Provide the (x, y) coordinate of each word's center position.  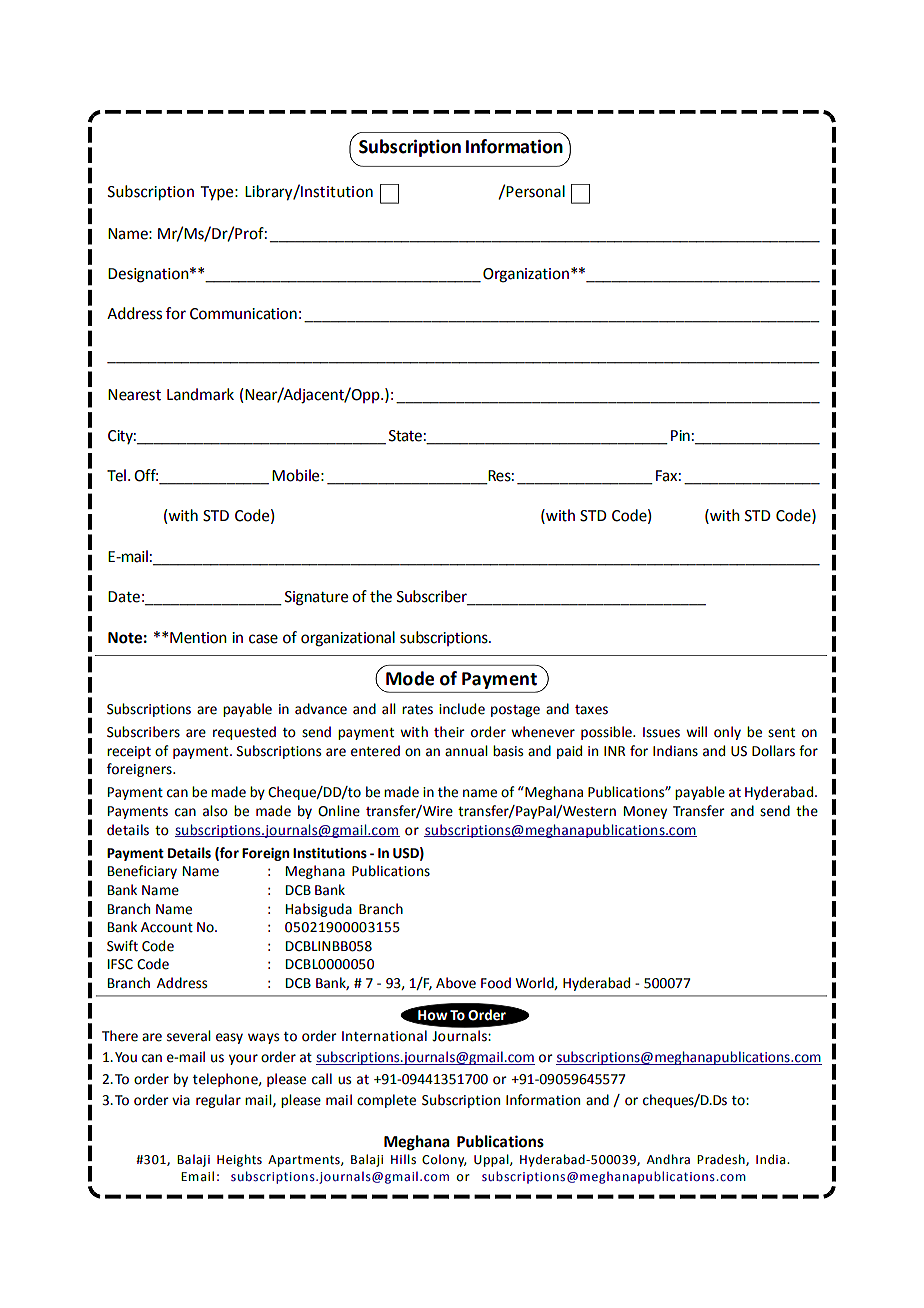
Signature (316, 598)
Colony (444, 1160)
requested (244, 733)
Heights (239, 1160)
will (696, 731)
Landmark (200, 394)
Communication (243, 314)
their (449, 732)
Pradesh (722, 1160)
